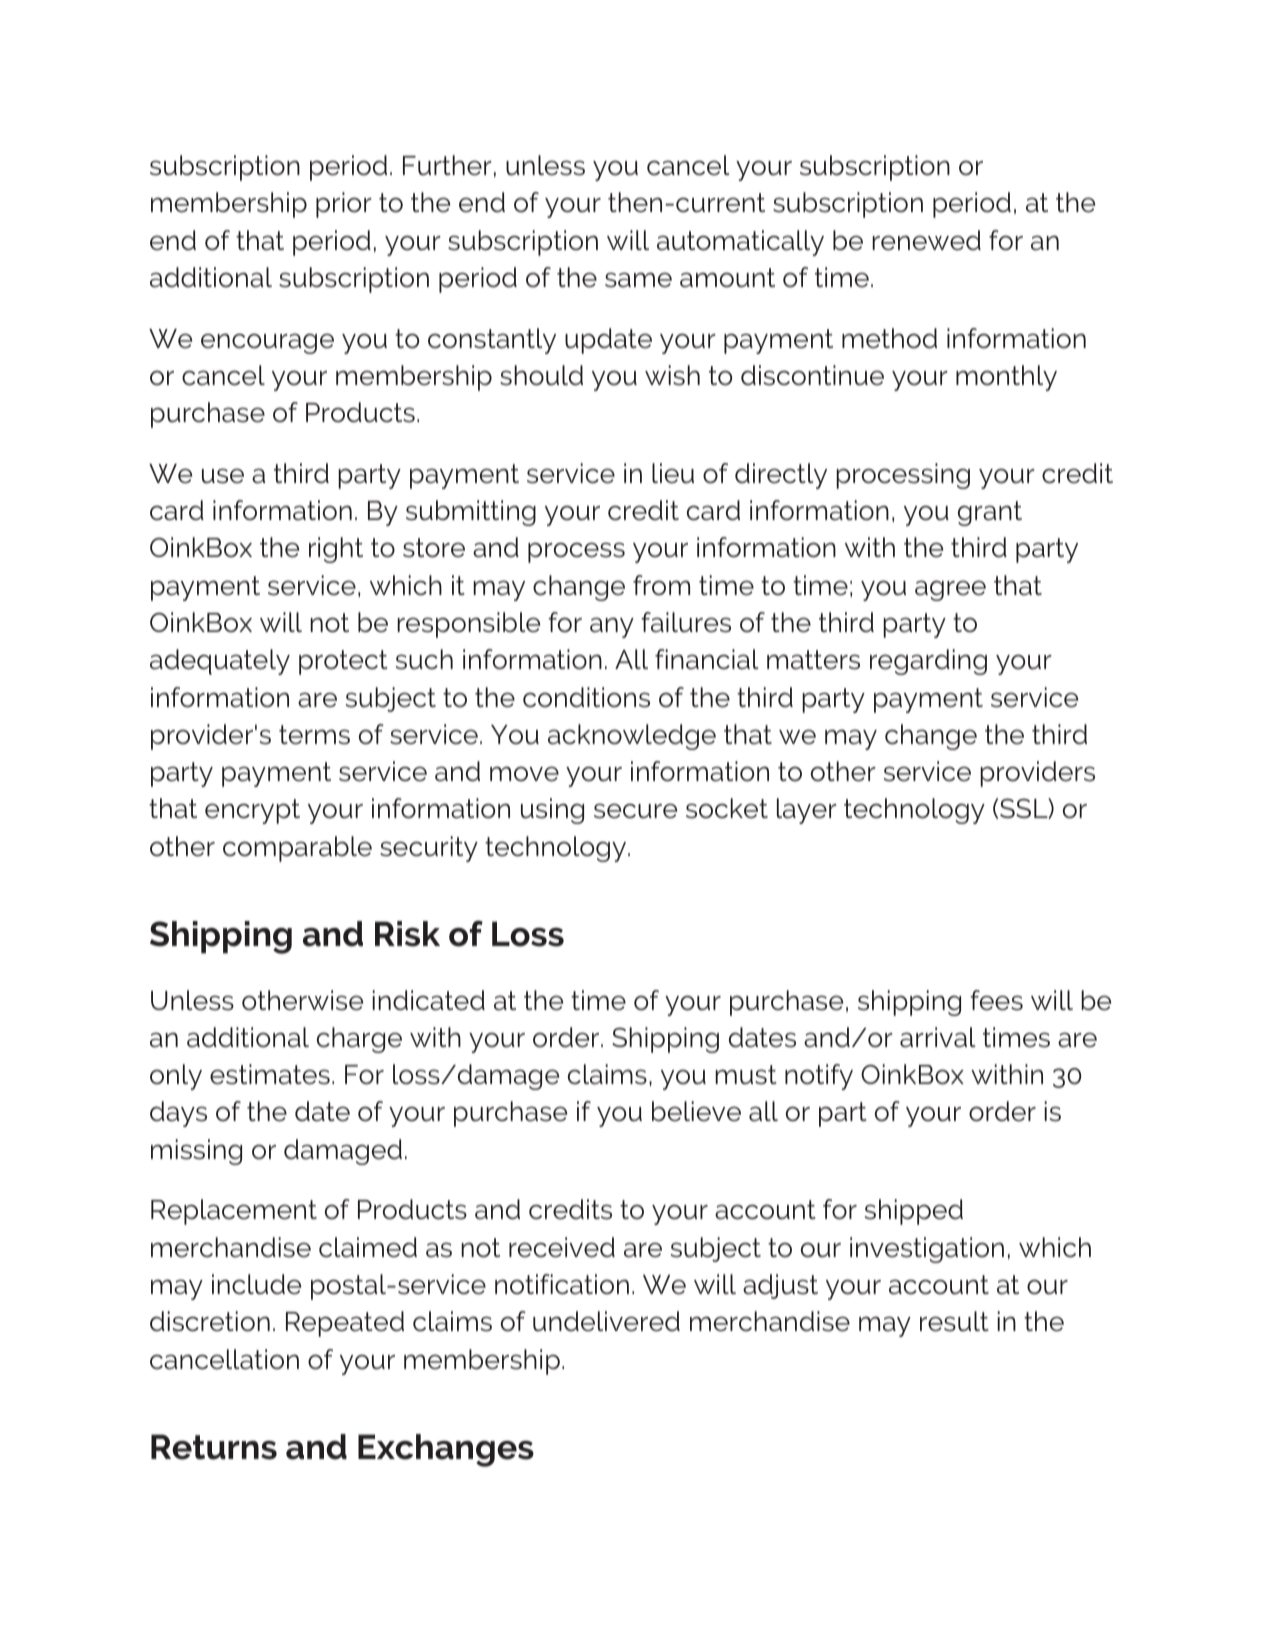 Image resolution: width=1268 pixels, height=1641 pixels. Describe the element at coordinates (926, 240) in the screenshot. I see `renewed` at that location.
